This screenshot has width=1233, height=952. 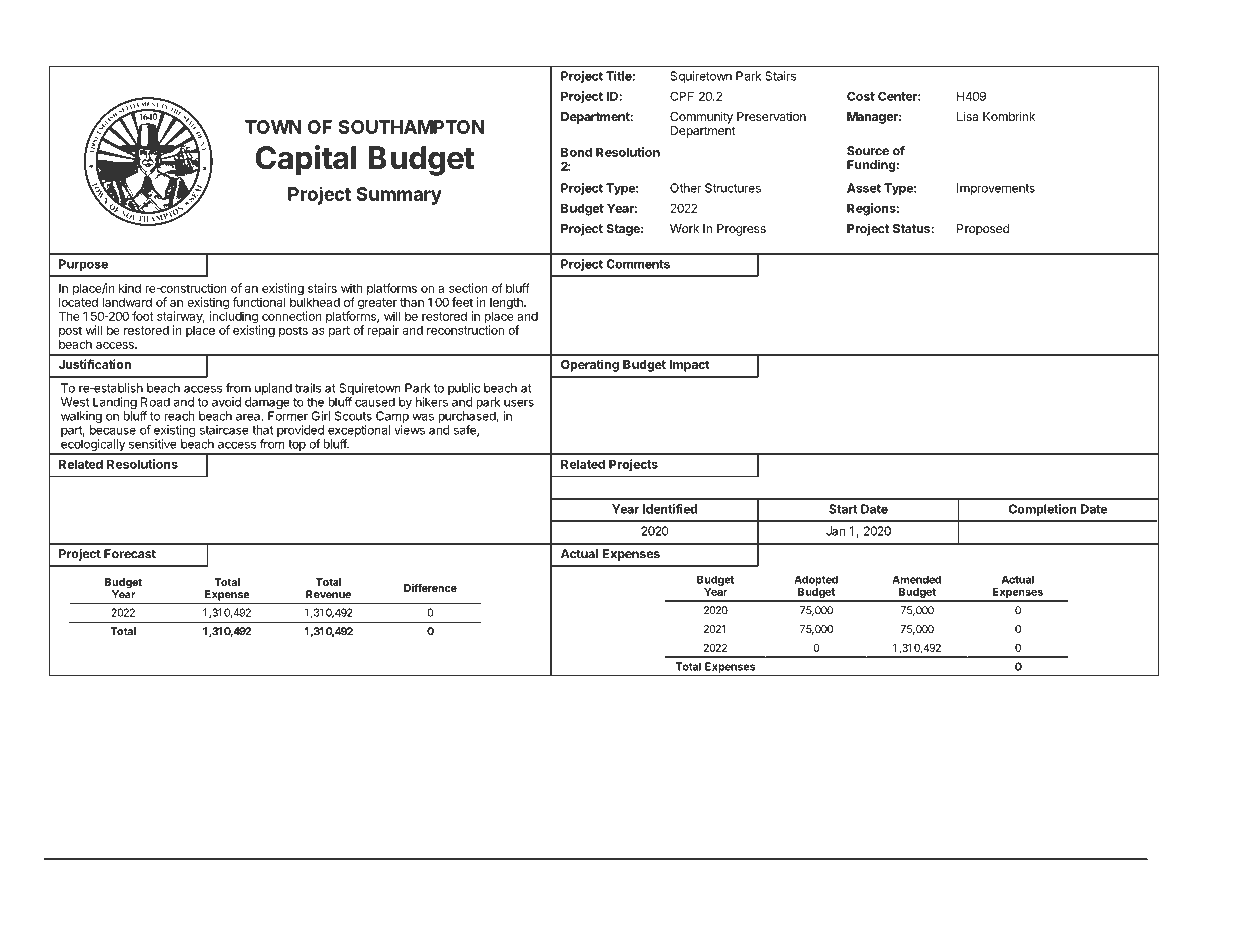 What do you see at coordinates (983, 230) in the screenshot?
I see `Proposed` at bounding box center [983, 230].
